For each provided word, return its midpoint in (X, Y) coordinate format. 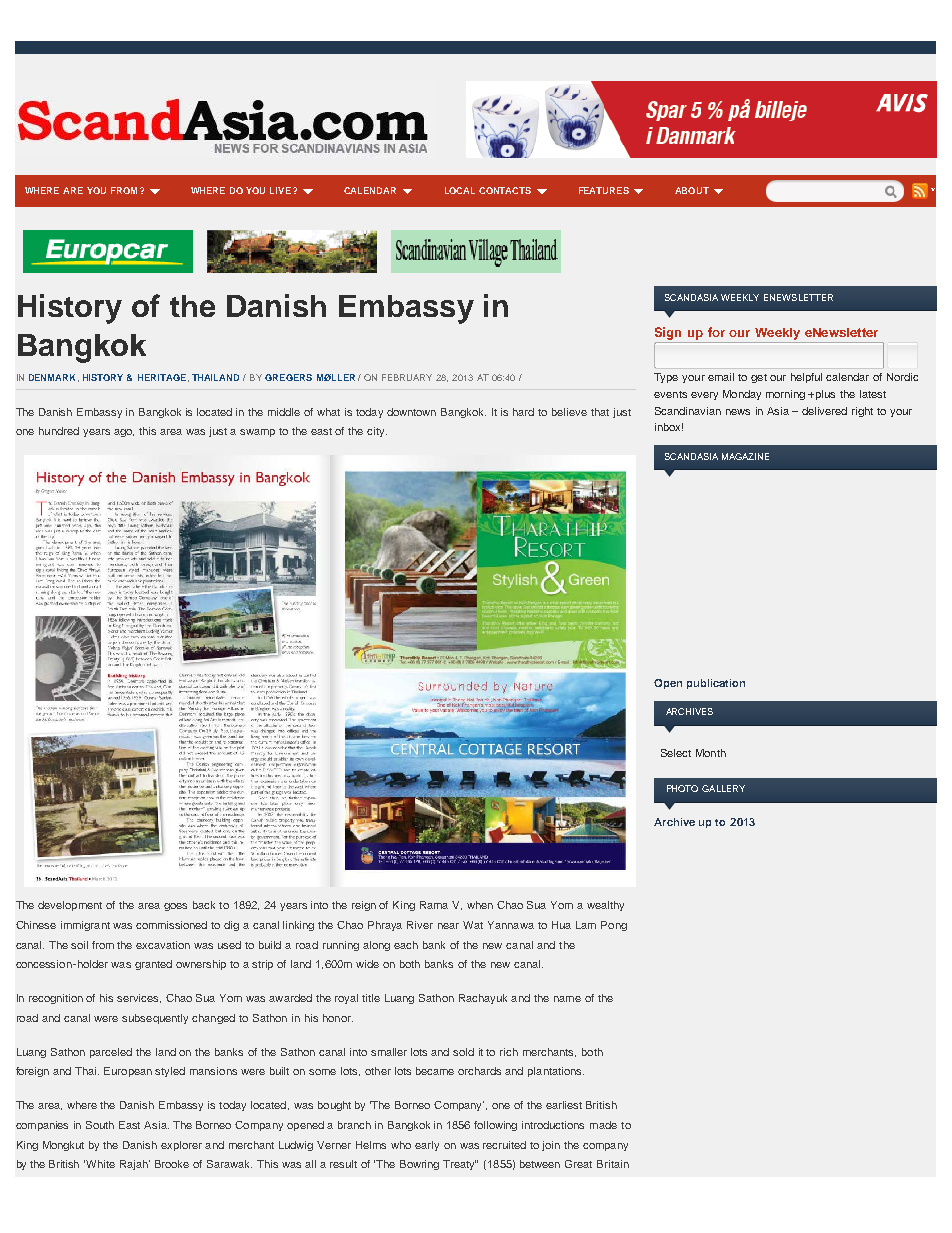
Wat (473, 925)
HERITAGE (162, 377)
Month (711, 753)
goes (175, 907)
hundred (59, 431)
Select (676, 753)
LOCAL (460, 190)
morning (785, 395)
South (100, 1125)
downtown (411, 412)
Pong (614, 926)
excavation (163, 945)
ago (124, 433)
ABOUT (692, 190)
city (377, 432)
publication (716, 684)
